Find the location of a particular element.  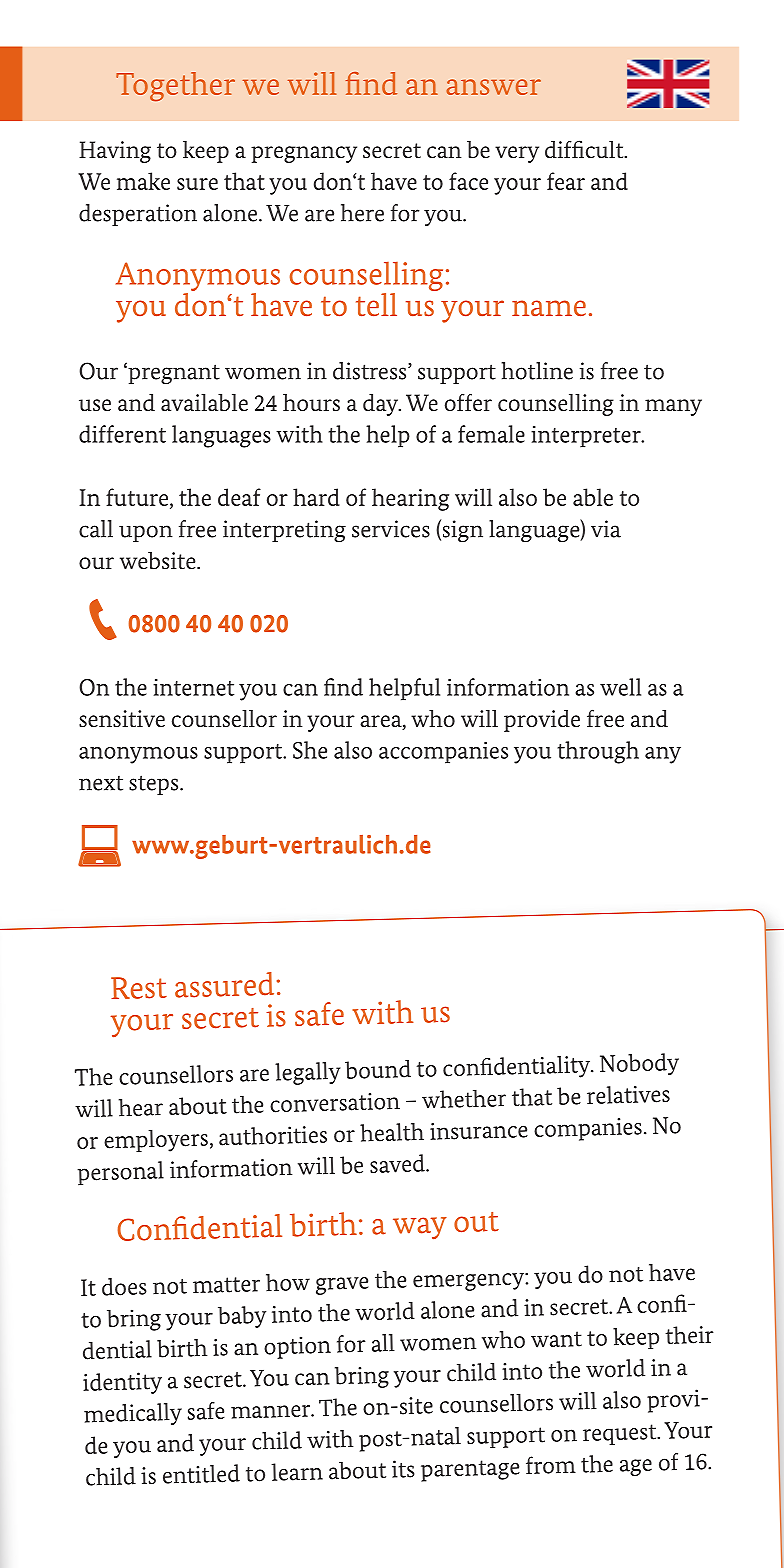

different is located at coordinates (122, 434).
